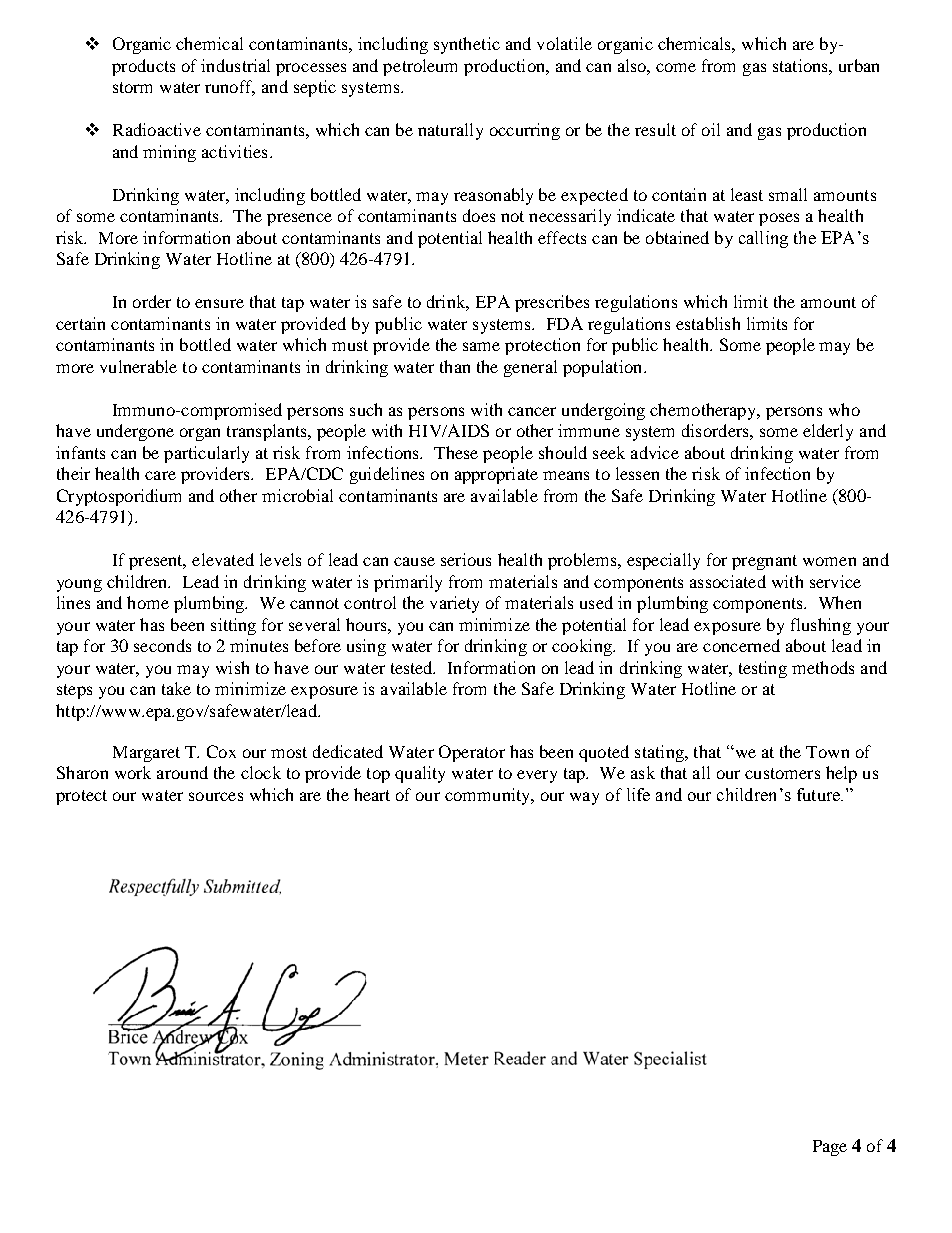 The width and height of the screenshot is (952, 1233). I want to click on These, so click(456, 452).
